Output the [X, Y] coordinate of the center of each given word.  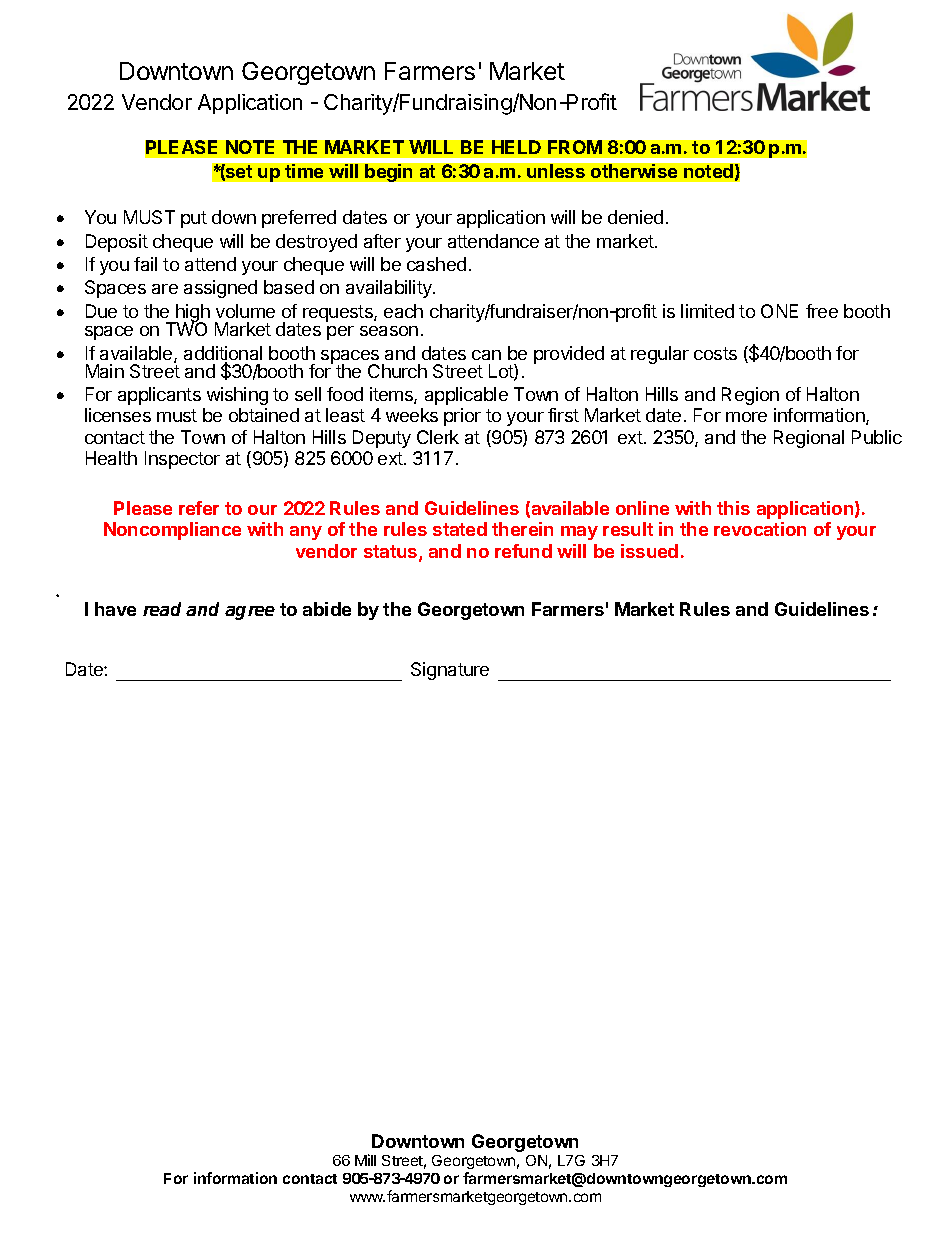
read [162, 609]
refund [523, 551]
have [115, 609]
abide [327, 609]
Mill [365, 1160]
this [733, 508]
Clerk [438, 437]
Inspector [182, 460]
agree [250, 613]
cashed [436, 264]
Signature [450, 671]
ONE [779, 311]
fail [145, 264]
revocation [760, 529]
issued [649, 551]
